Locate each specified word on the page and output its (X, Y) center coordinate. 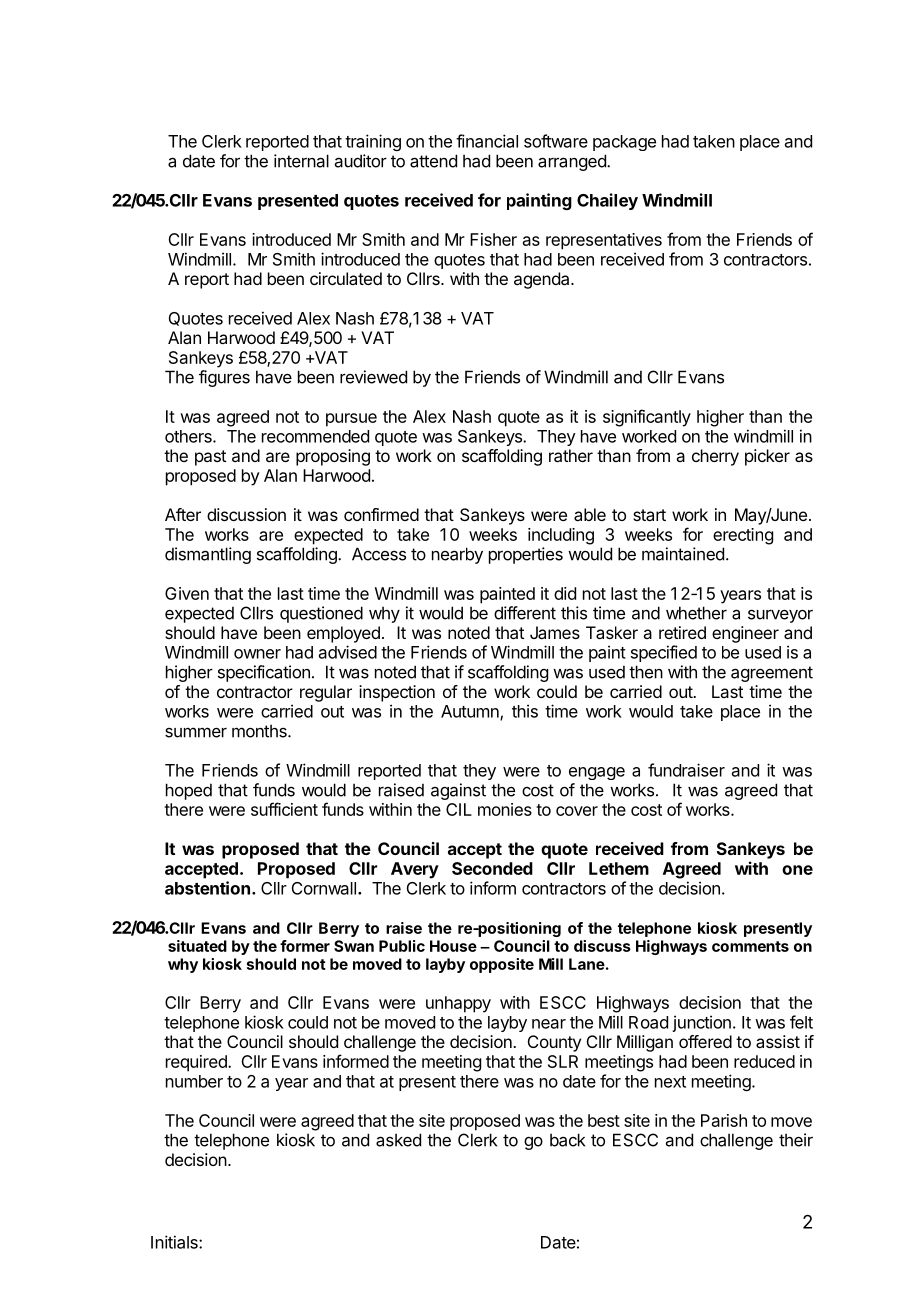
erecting (743, 536)
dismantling (208, 555)
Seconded (492, 868)
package (624, 143)
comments (750, 946)
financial (487, 141)
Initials (175, 1242)
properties (526, 555)
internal (301, 161)
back (567, 1140)
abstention (207, 888)
